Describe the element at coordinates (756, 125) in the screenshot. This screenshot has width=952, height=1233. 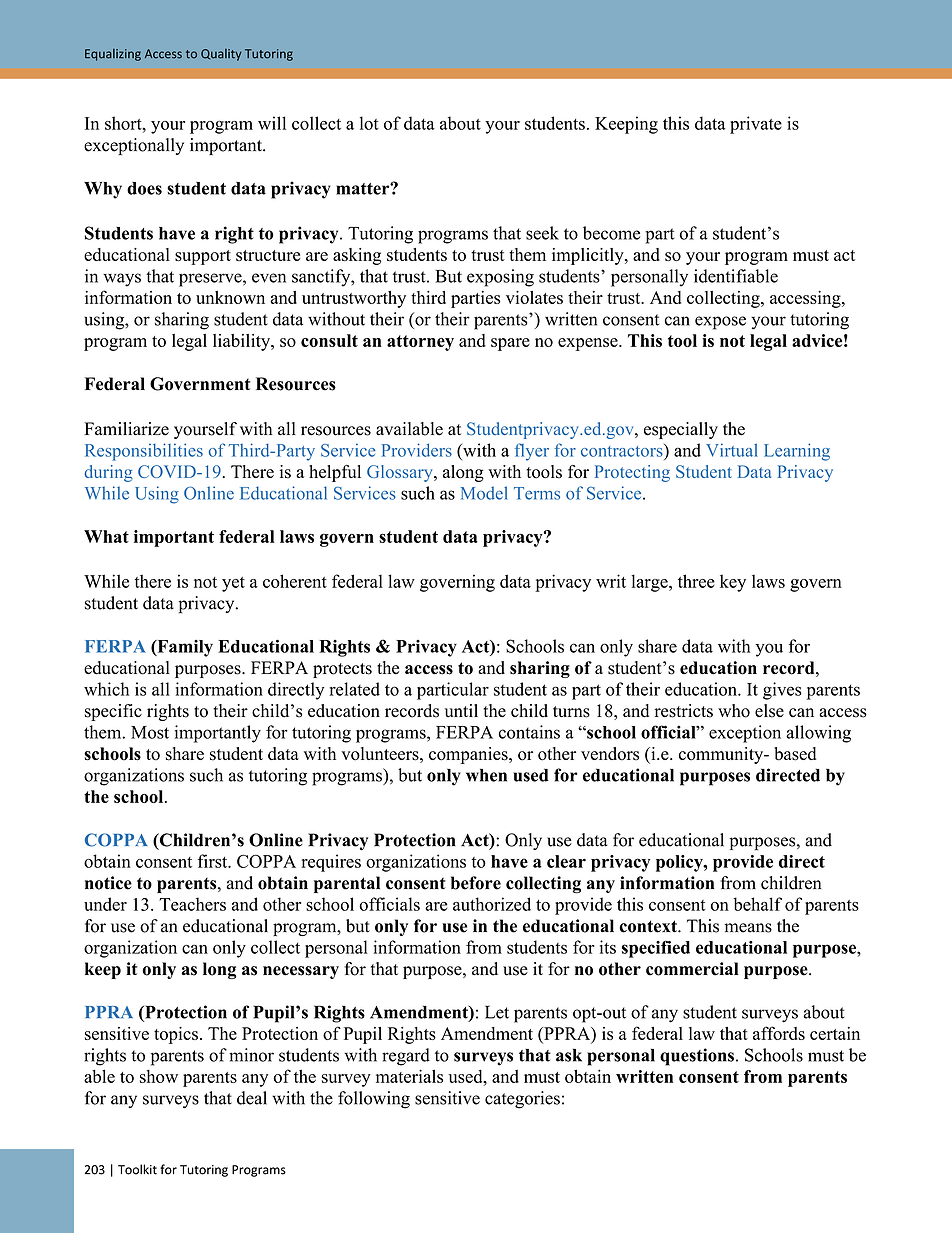
I see `private` at that location.
